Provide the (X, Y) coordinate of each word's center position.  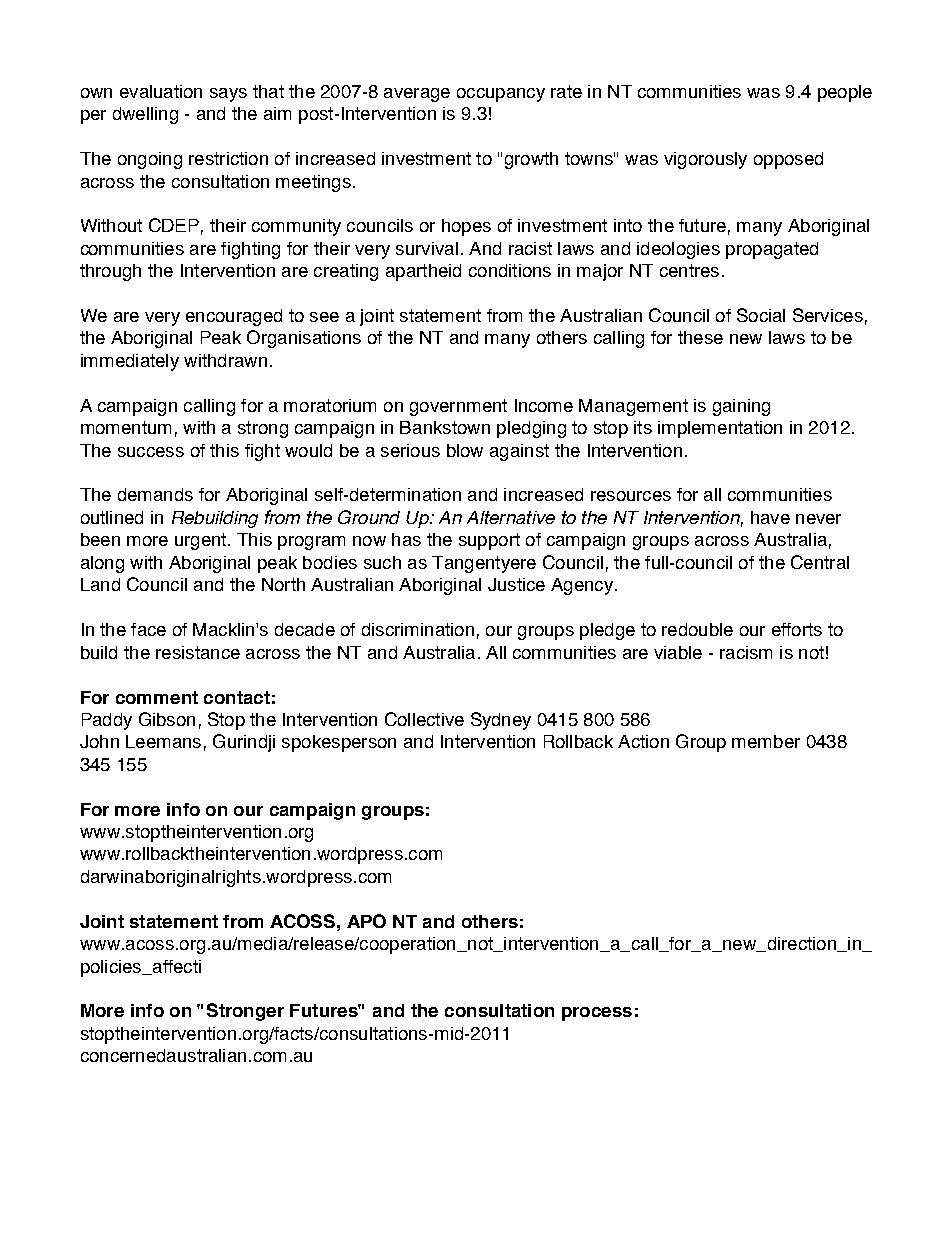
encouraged (234, 317)
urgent (200, 541)
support (489, 541)
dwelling (145, 115)
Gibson (167, 719)
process (597, 1014)
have (770, 517)
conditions (510, 270)
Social (761, 315)
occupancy (501, 95)
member (766, 741)
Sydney (501, 721)
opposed (788, 160)
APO (366, 921)
